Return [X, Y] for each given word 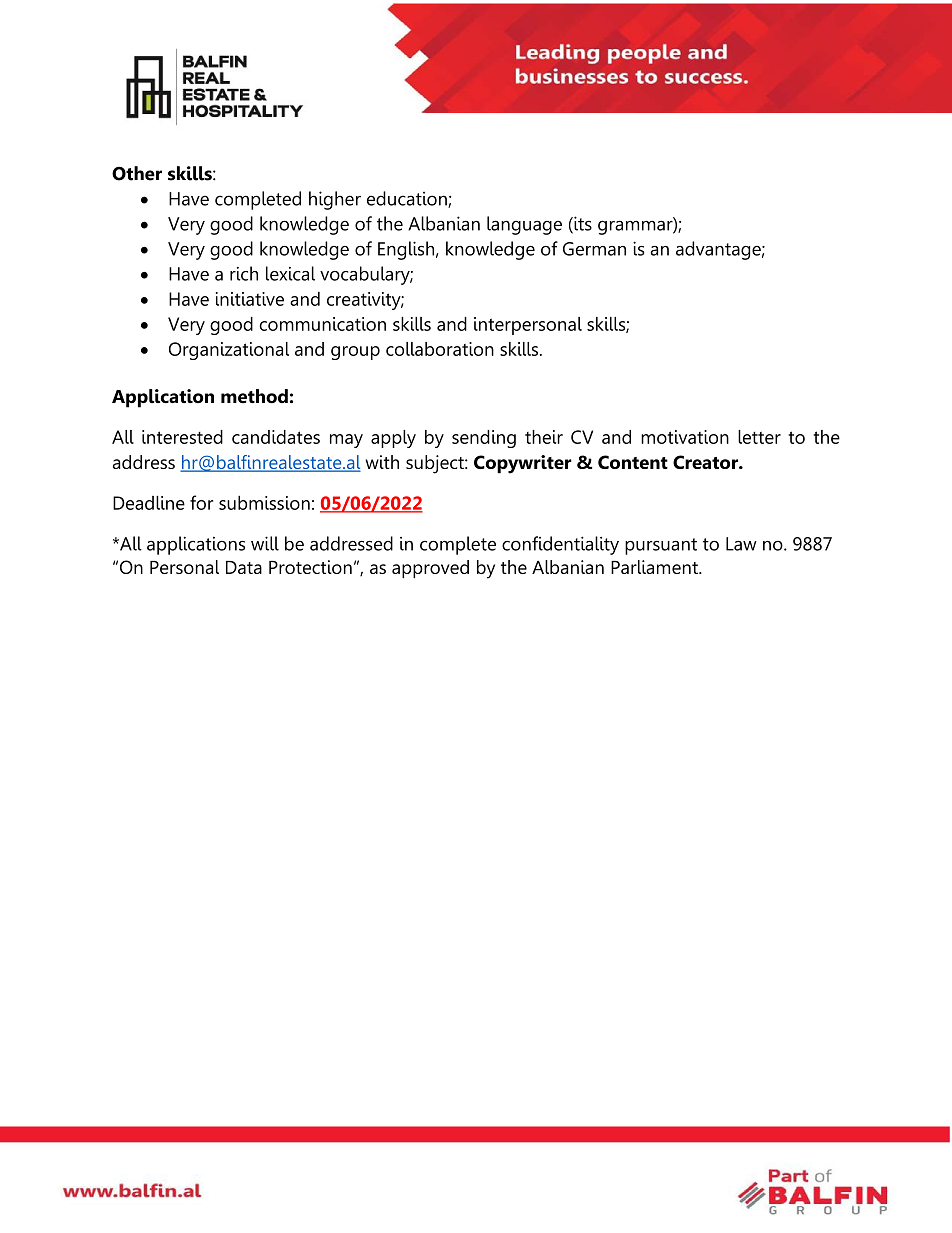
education [408, 199]
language [524, 225]
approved [430, 569]
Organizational [229, 351]
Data [244, 567]
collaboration [440, 349]
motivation [685, 437]
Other [137, 173]
